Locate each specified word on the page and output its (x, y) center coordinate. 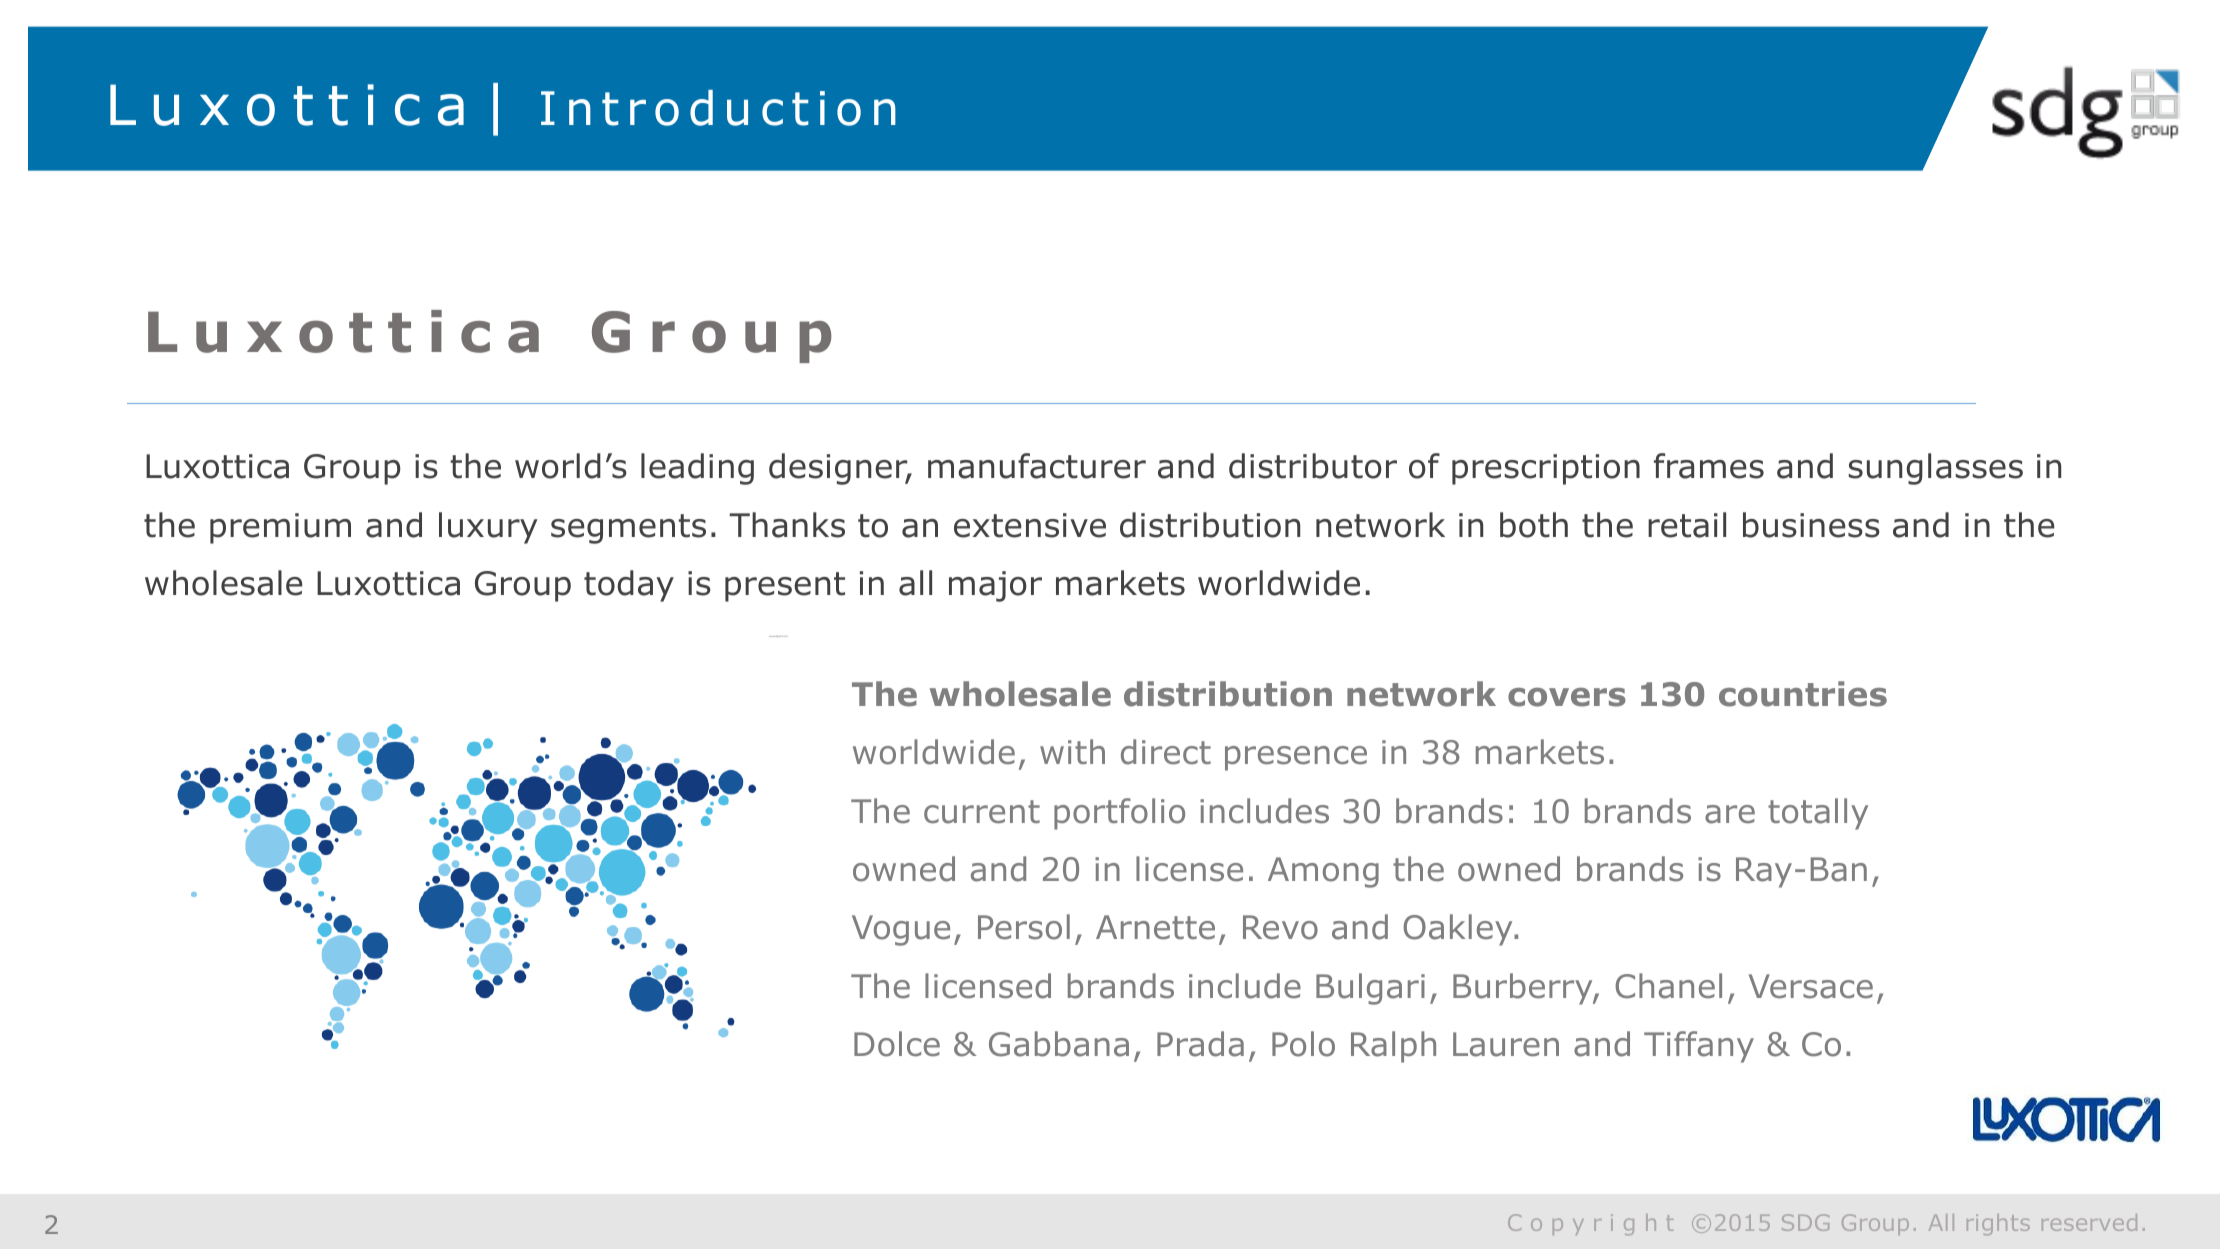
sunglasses (1936, 469)
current (982, 812)
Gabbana (1059, 1044)
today (629, 586)
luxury (488, 528)
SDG (1805, 1222)
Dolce (897, 1044)
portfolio (1119, 814)
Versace (1811, 986)
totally (1818, 814)
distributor (1313, 466)
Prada (1200, 1044)
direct (1166, 752)
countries (1803, 694)
